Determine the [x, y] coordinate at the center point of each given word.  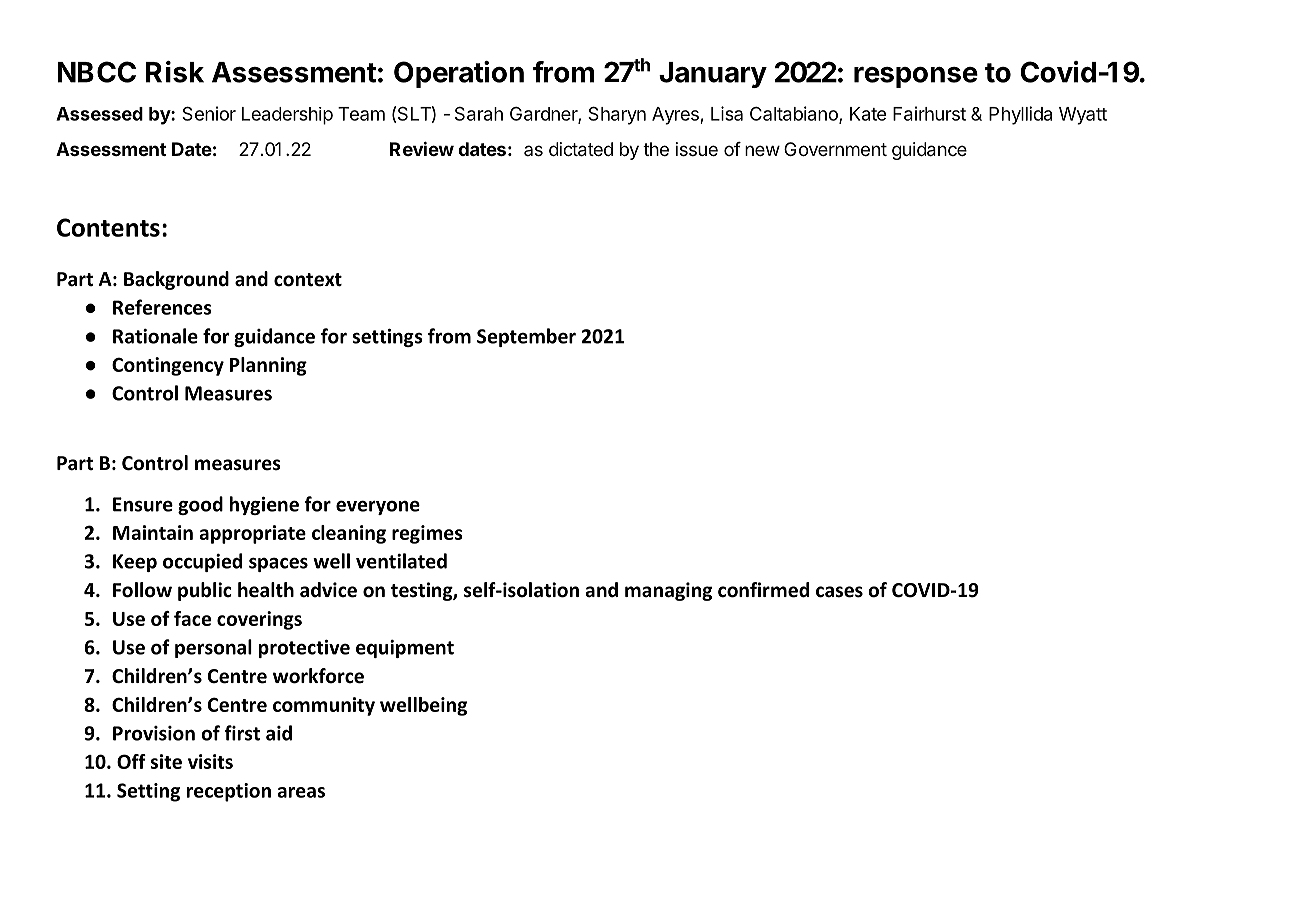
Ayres [676, 116]
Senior [209, 113]
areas [301, 792]
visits [210, 761]
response [916, 77]
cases [839, 592]
